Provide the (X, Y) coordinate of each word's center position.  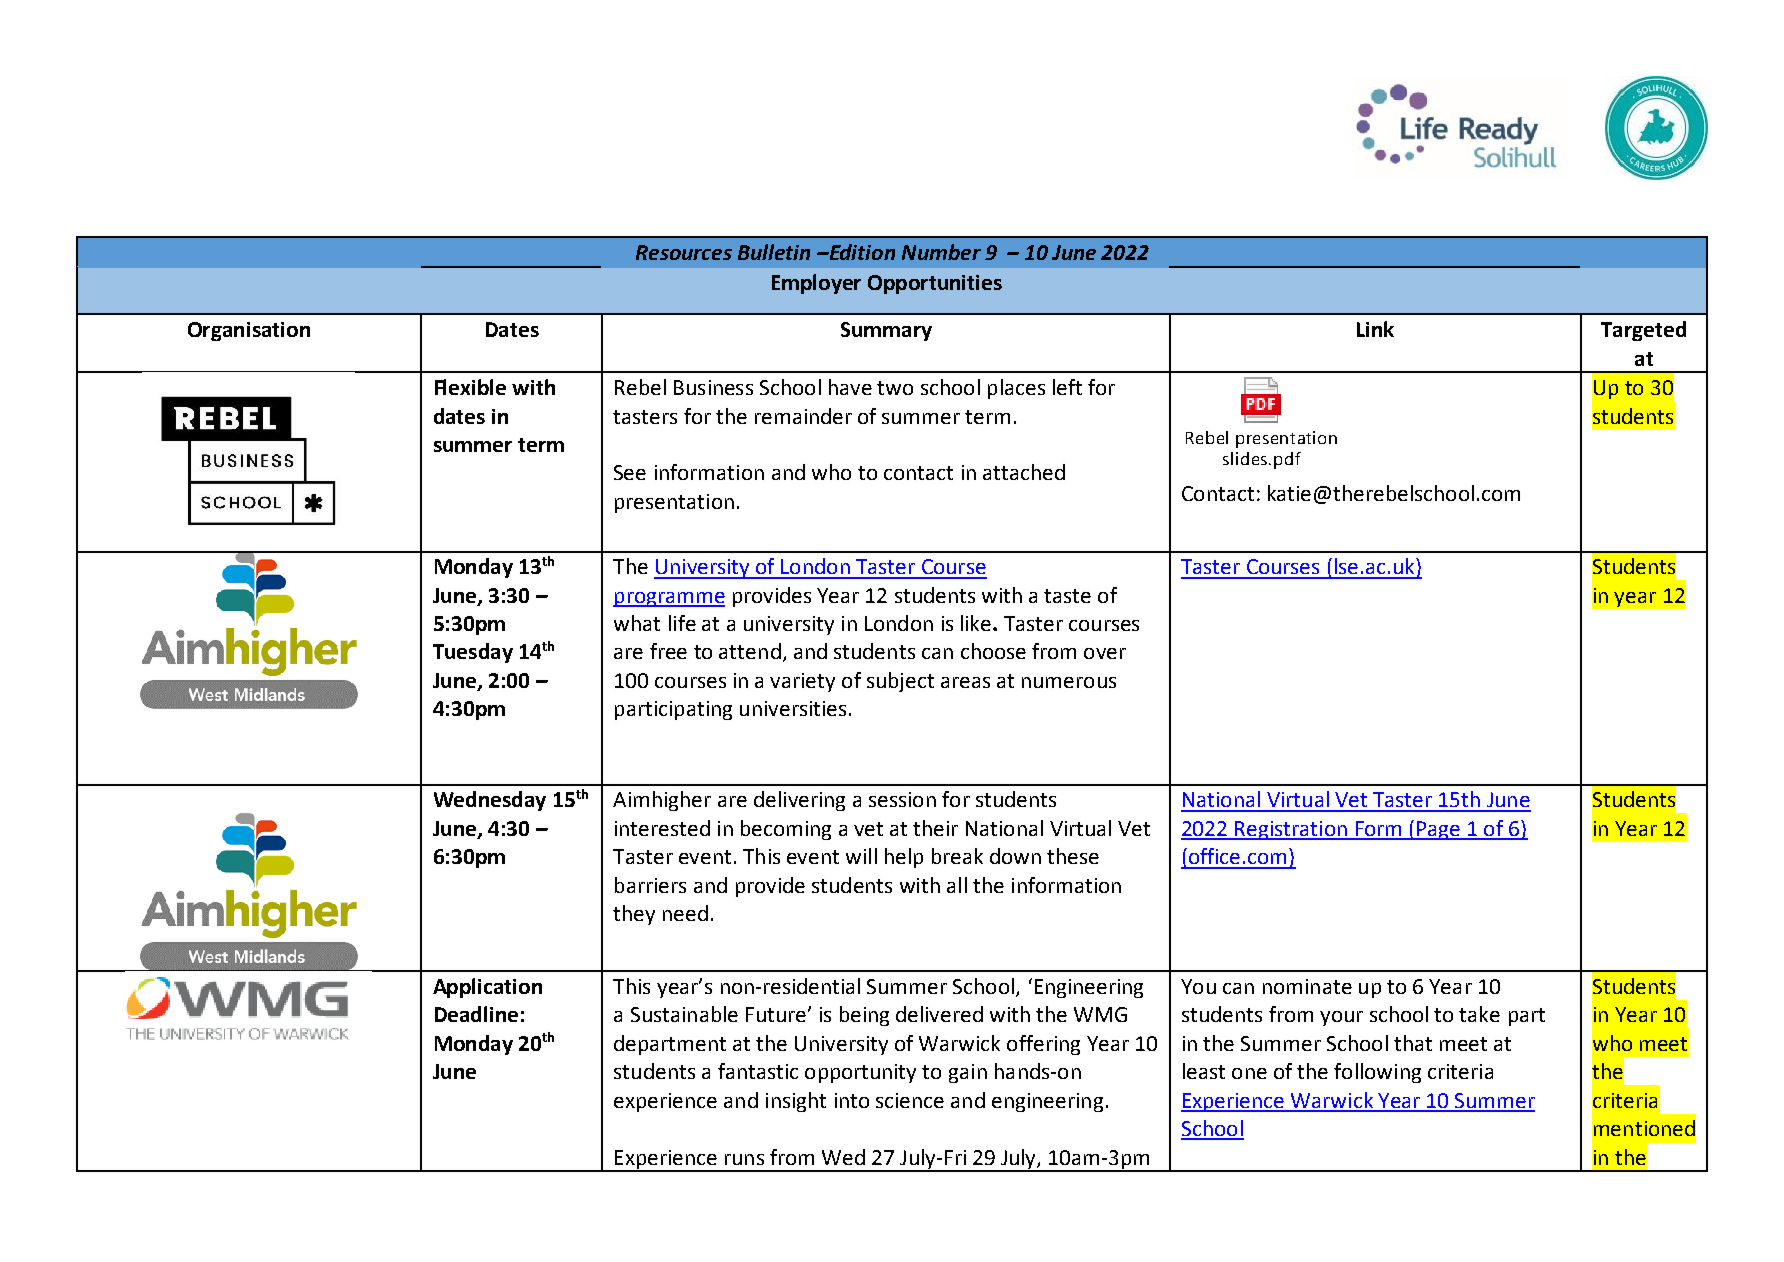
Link (1375, 329)
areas (965, 682)
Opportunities (935, 284)
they (634, 915)
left (1067, 387)
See (630, 472)
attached (1024, 472)
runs (744, 1159)
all (957, 885)
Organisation (249, 331)
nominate (1307, 986)
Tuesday (473, 653)
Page (1438, 830)
